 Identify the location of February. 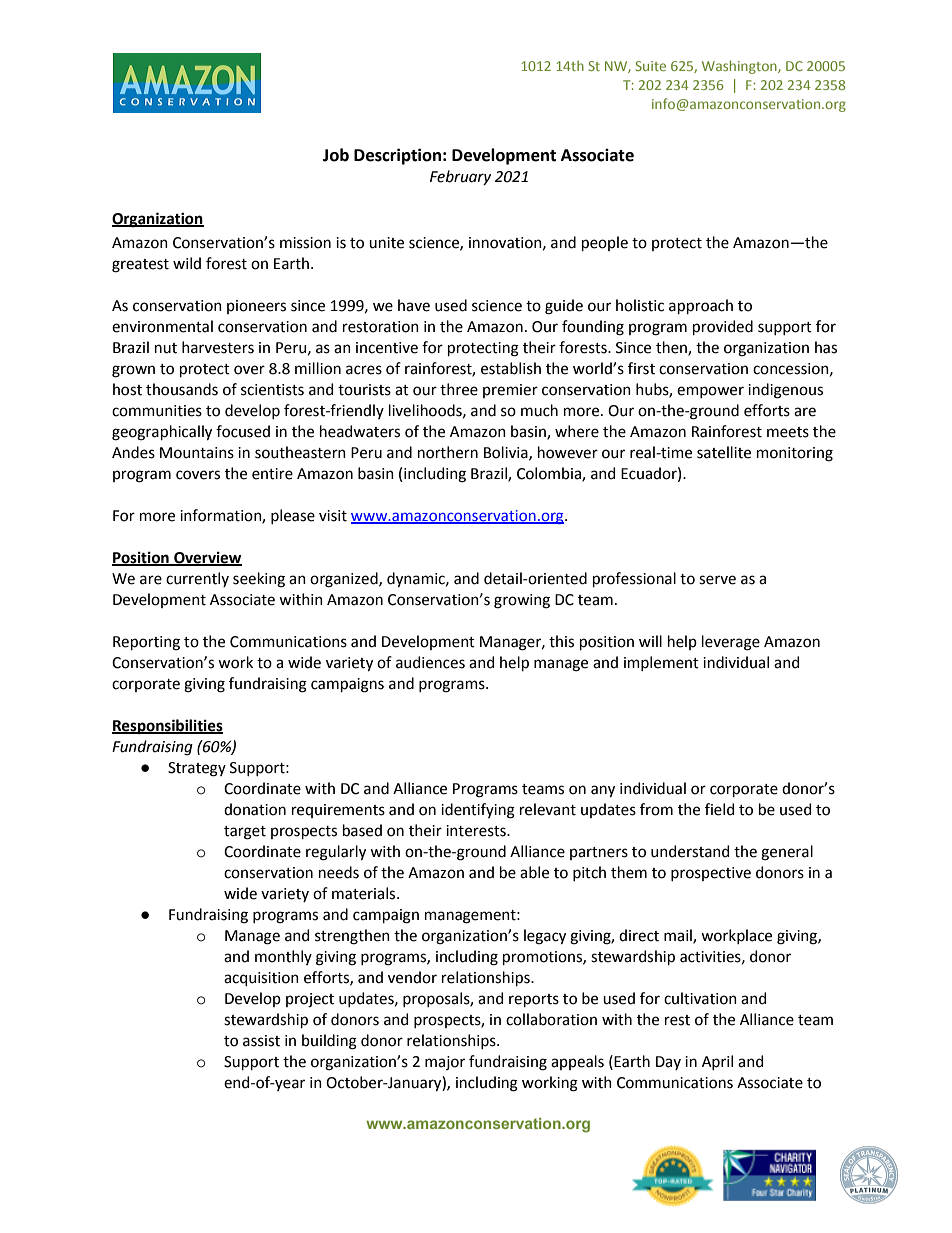
(460, 177).
